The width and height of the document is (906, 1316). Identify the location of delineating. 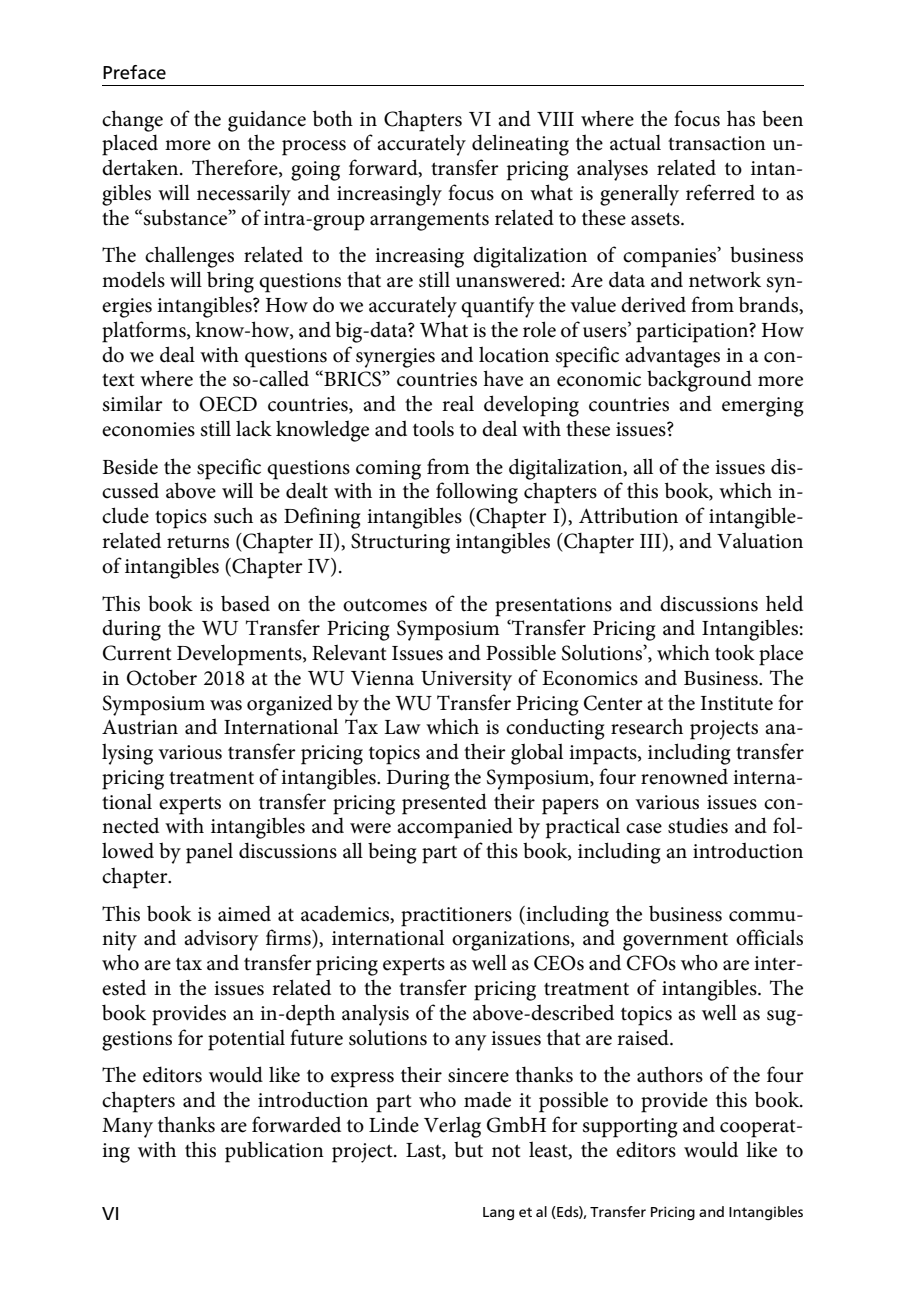
(520, 145).
